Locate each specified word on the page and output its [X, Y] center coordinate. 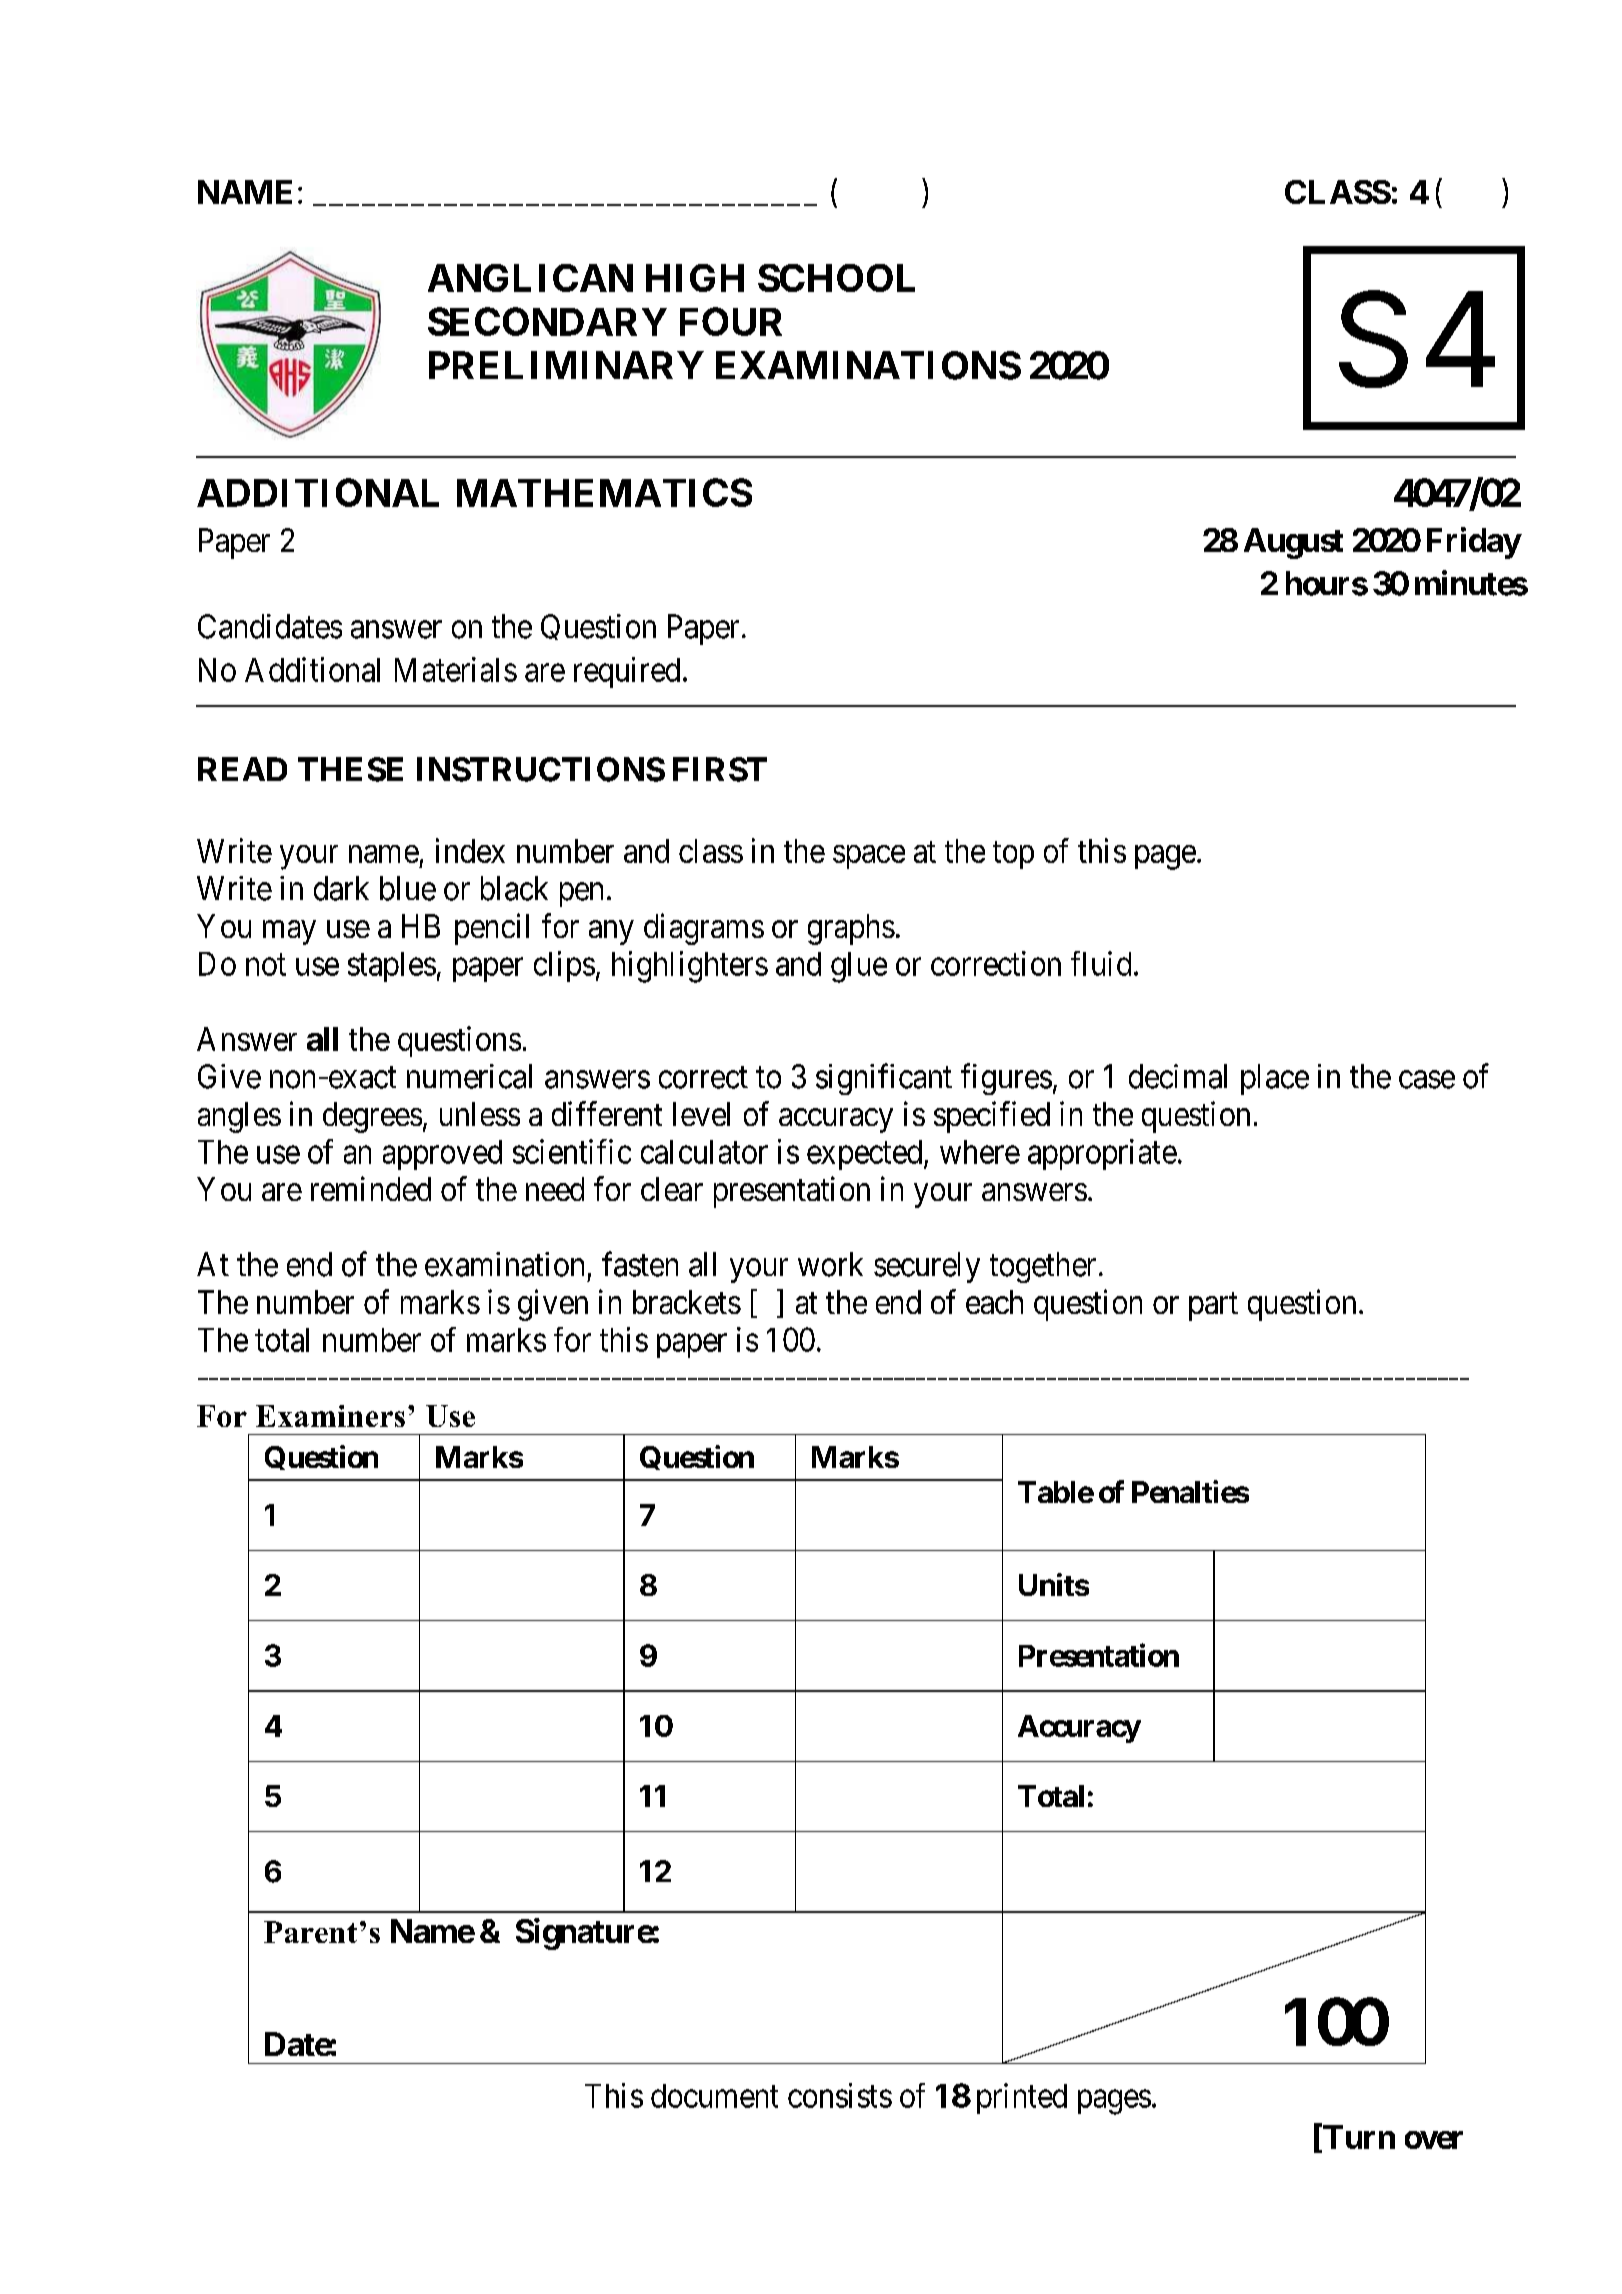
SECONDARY [547, 321]
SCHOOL [836, 278]
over [1434, 2140]
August [1293, 543]
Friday [1474, 543]
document [714, 2096]
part [1213, 1307]
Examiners [330, 1416]
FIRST [720, 769]
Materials [456, 669]
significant [884, 1079]
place [1275, 1079]
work [830, 1264]
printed [1022, 2098]
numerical [469, 1076]
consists [840, 2095]
